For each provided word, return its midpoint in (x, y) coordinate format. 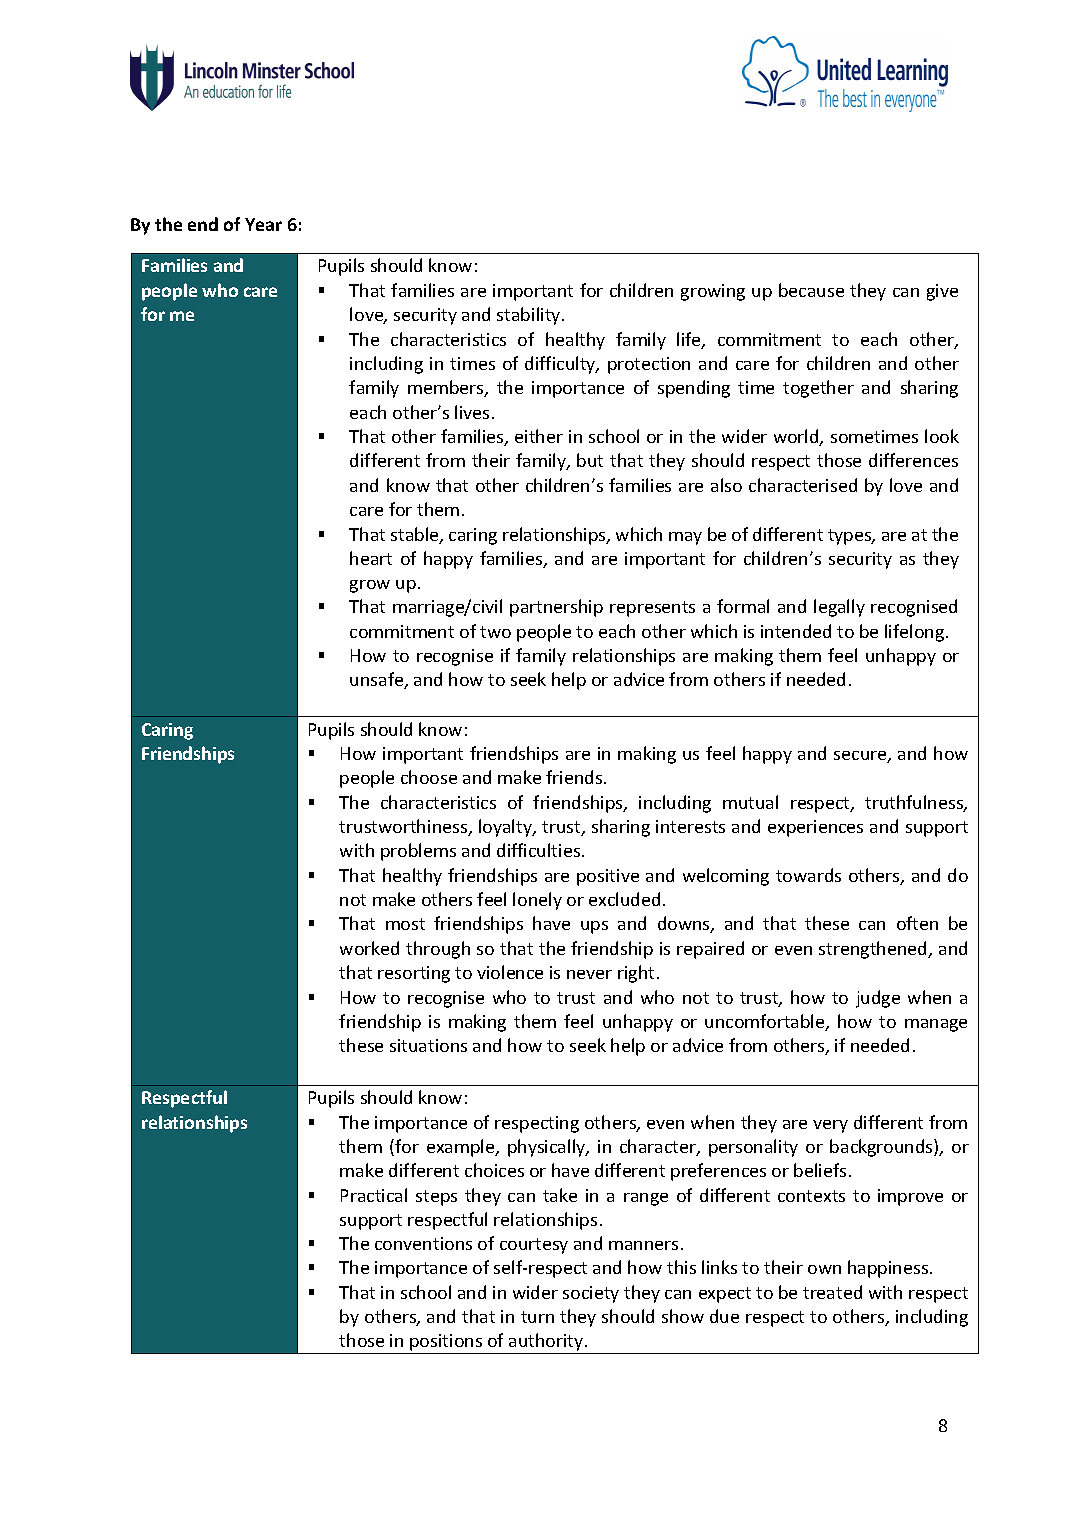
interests (690, 826)
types (851, 537)
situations (428, 1045)
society (591, 1294)
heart (371, 558)
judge (878, 999)
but (590, 460)
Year (263, 224)
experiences (815, 828)
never (589, 974)
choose (429, 777)
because (811, 290)
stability (530, 316)
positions (446, 1344)
